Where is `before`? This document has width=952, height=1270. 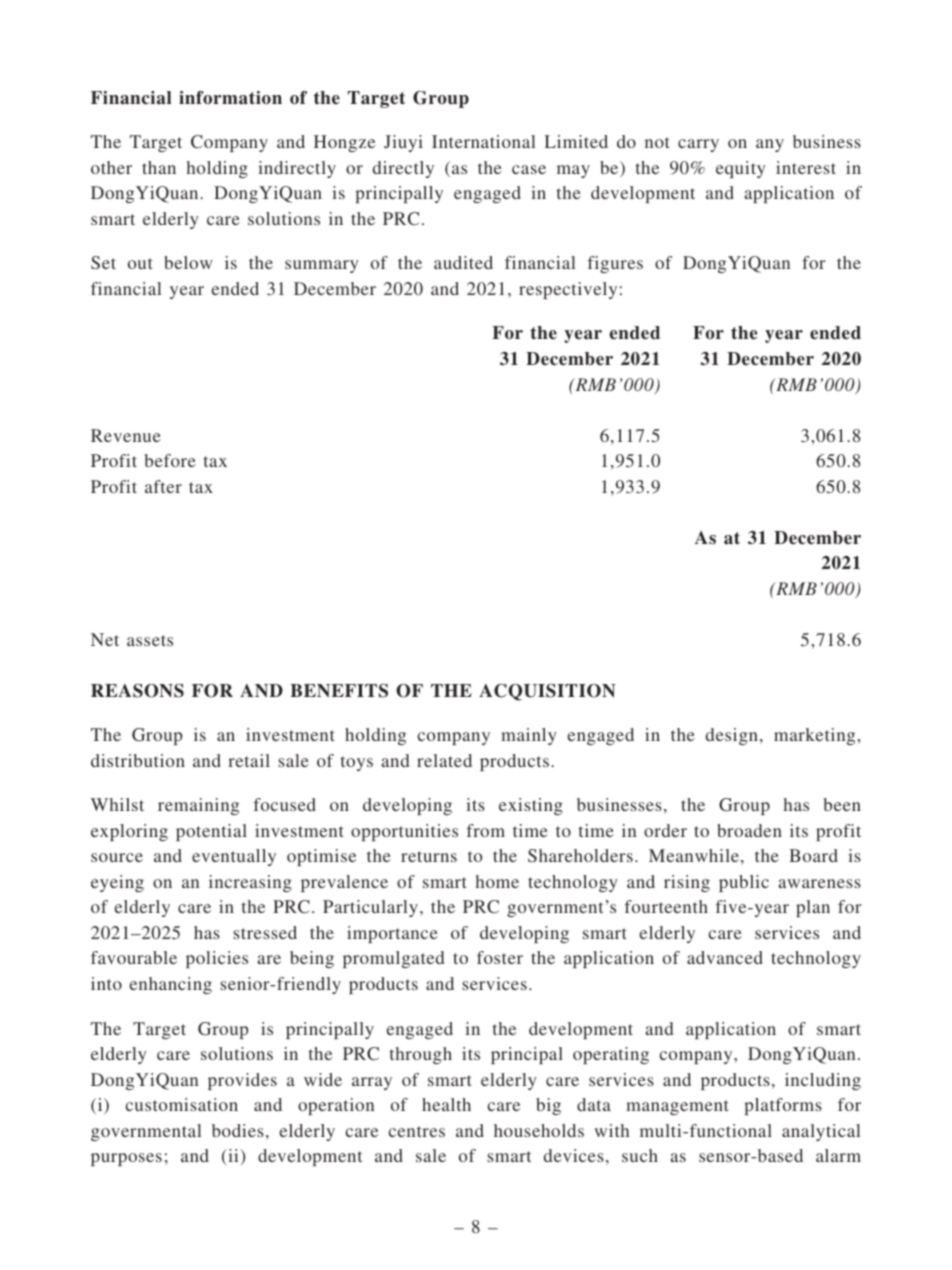
before is located at coordinates (170, 460).
